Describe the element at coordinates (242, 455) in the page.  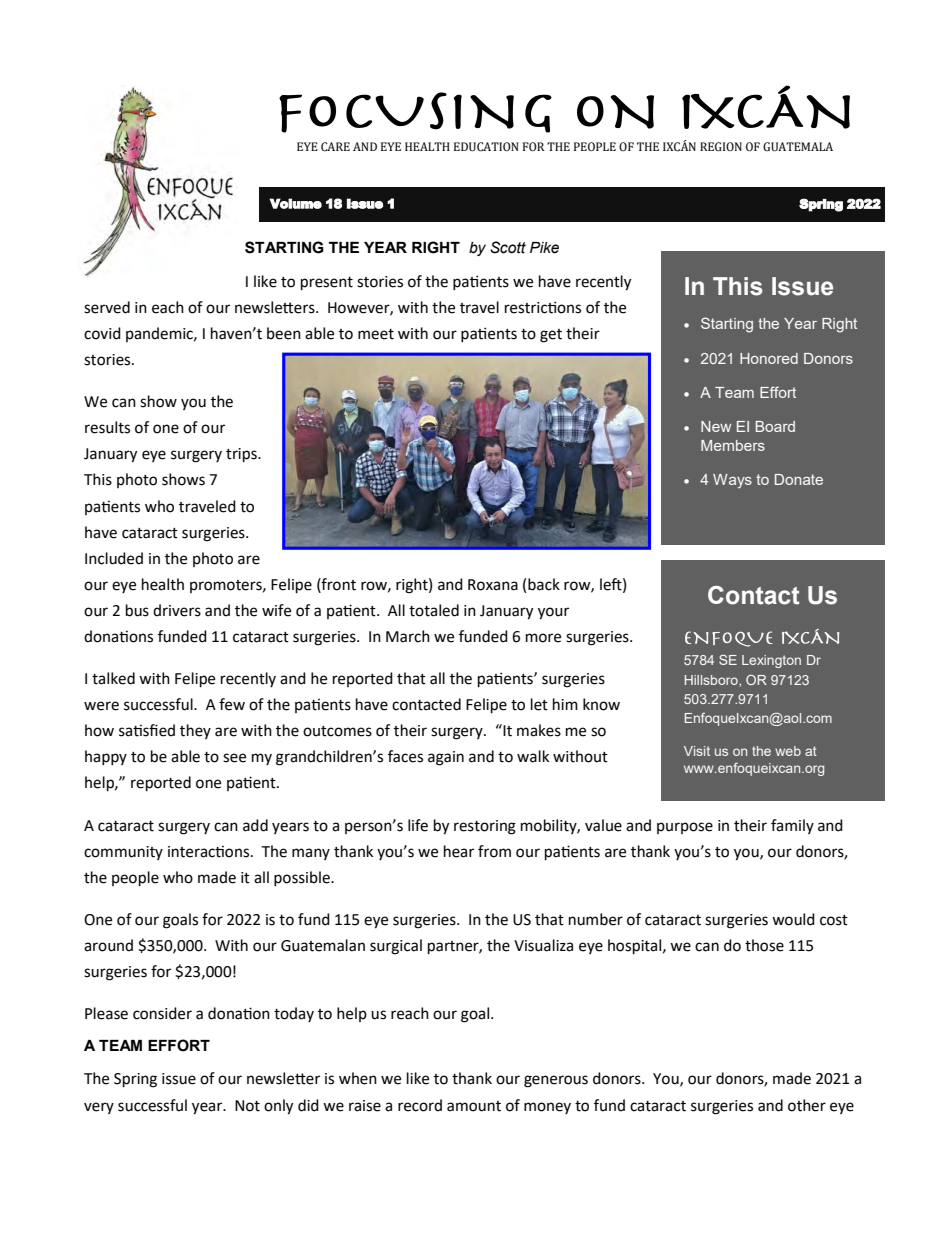
I see `trips` at that location.
